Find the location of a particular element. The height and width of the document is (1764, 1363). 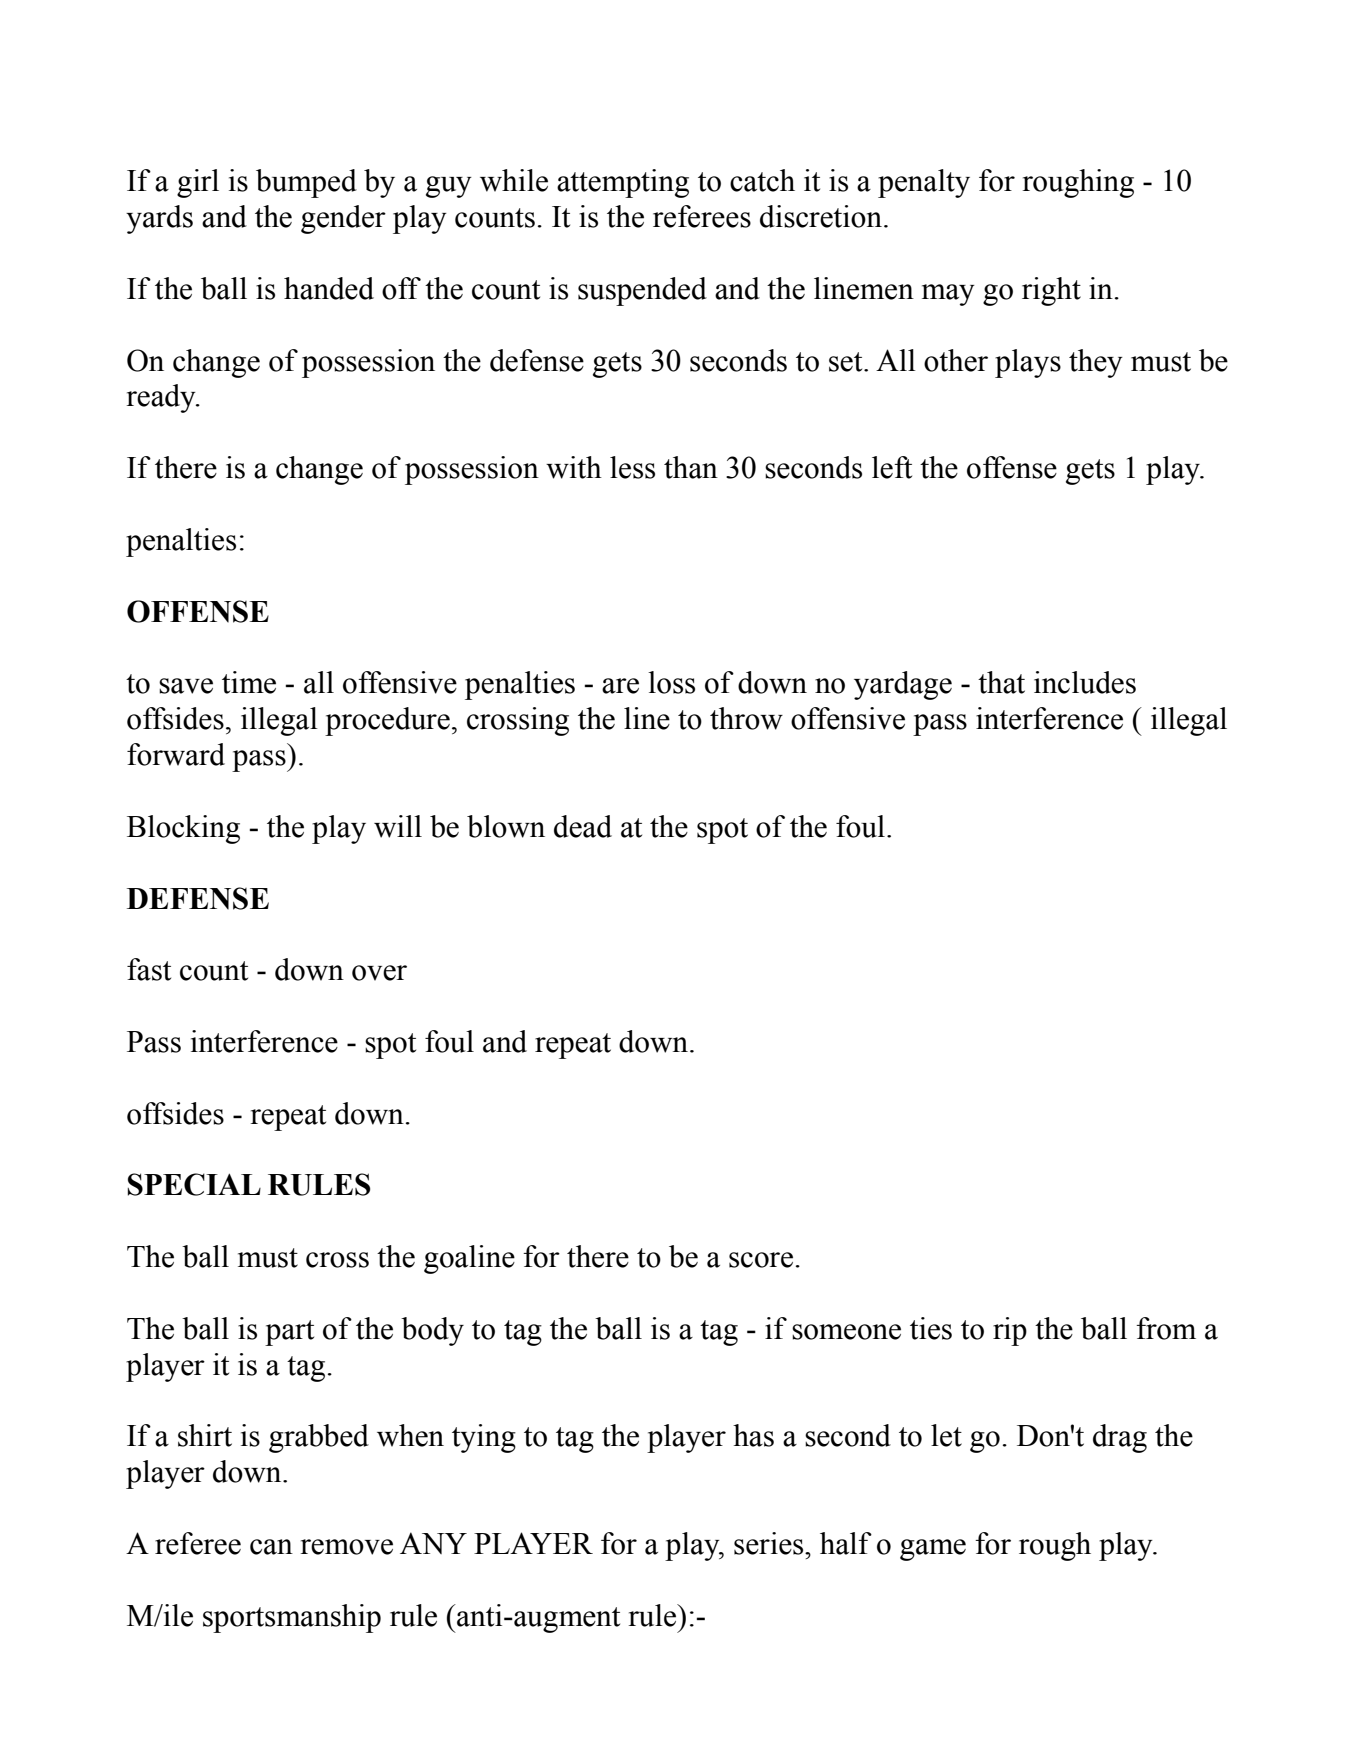

right is located at coordinates (1051, 291).
